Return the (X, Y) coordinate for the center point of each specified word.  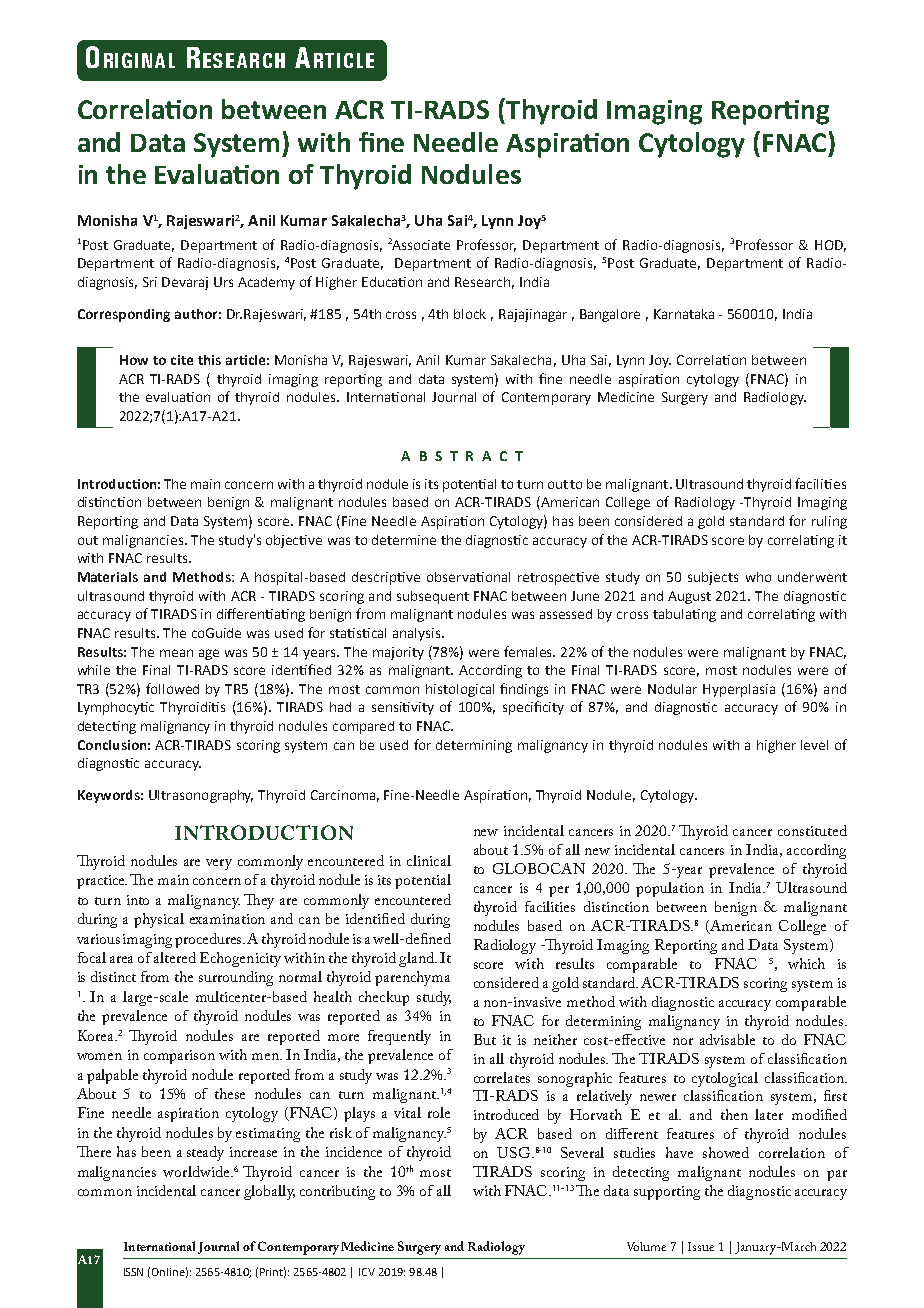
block (470, 314)
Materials (108, 577)
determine (404, 540)
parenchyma (412, 978)
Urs (223, 282)
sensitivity (403, 708)
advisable (727, 1039)
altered (175, 957)
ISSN (133, 1272)
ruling (829, 522)
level (814, 745)
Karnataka (684, 314)
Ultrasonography (201, 796)
